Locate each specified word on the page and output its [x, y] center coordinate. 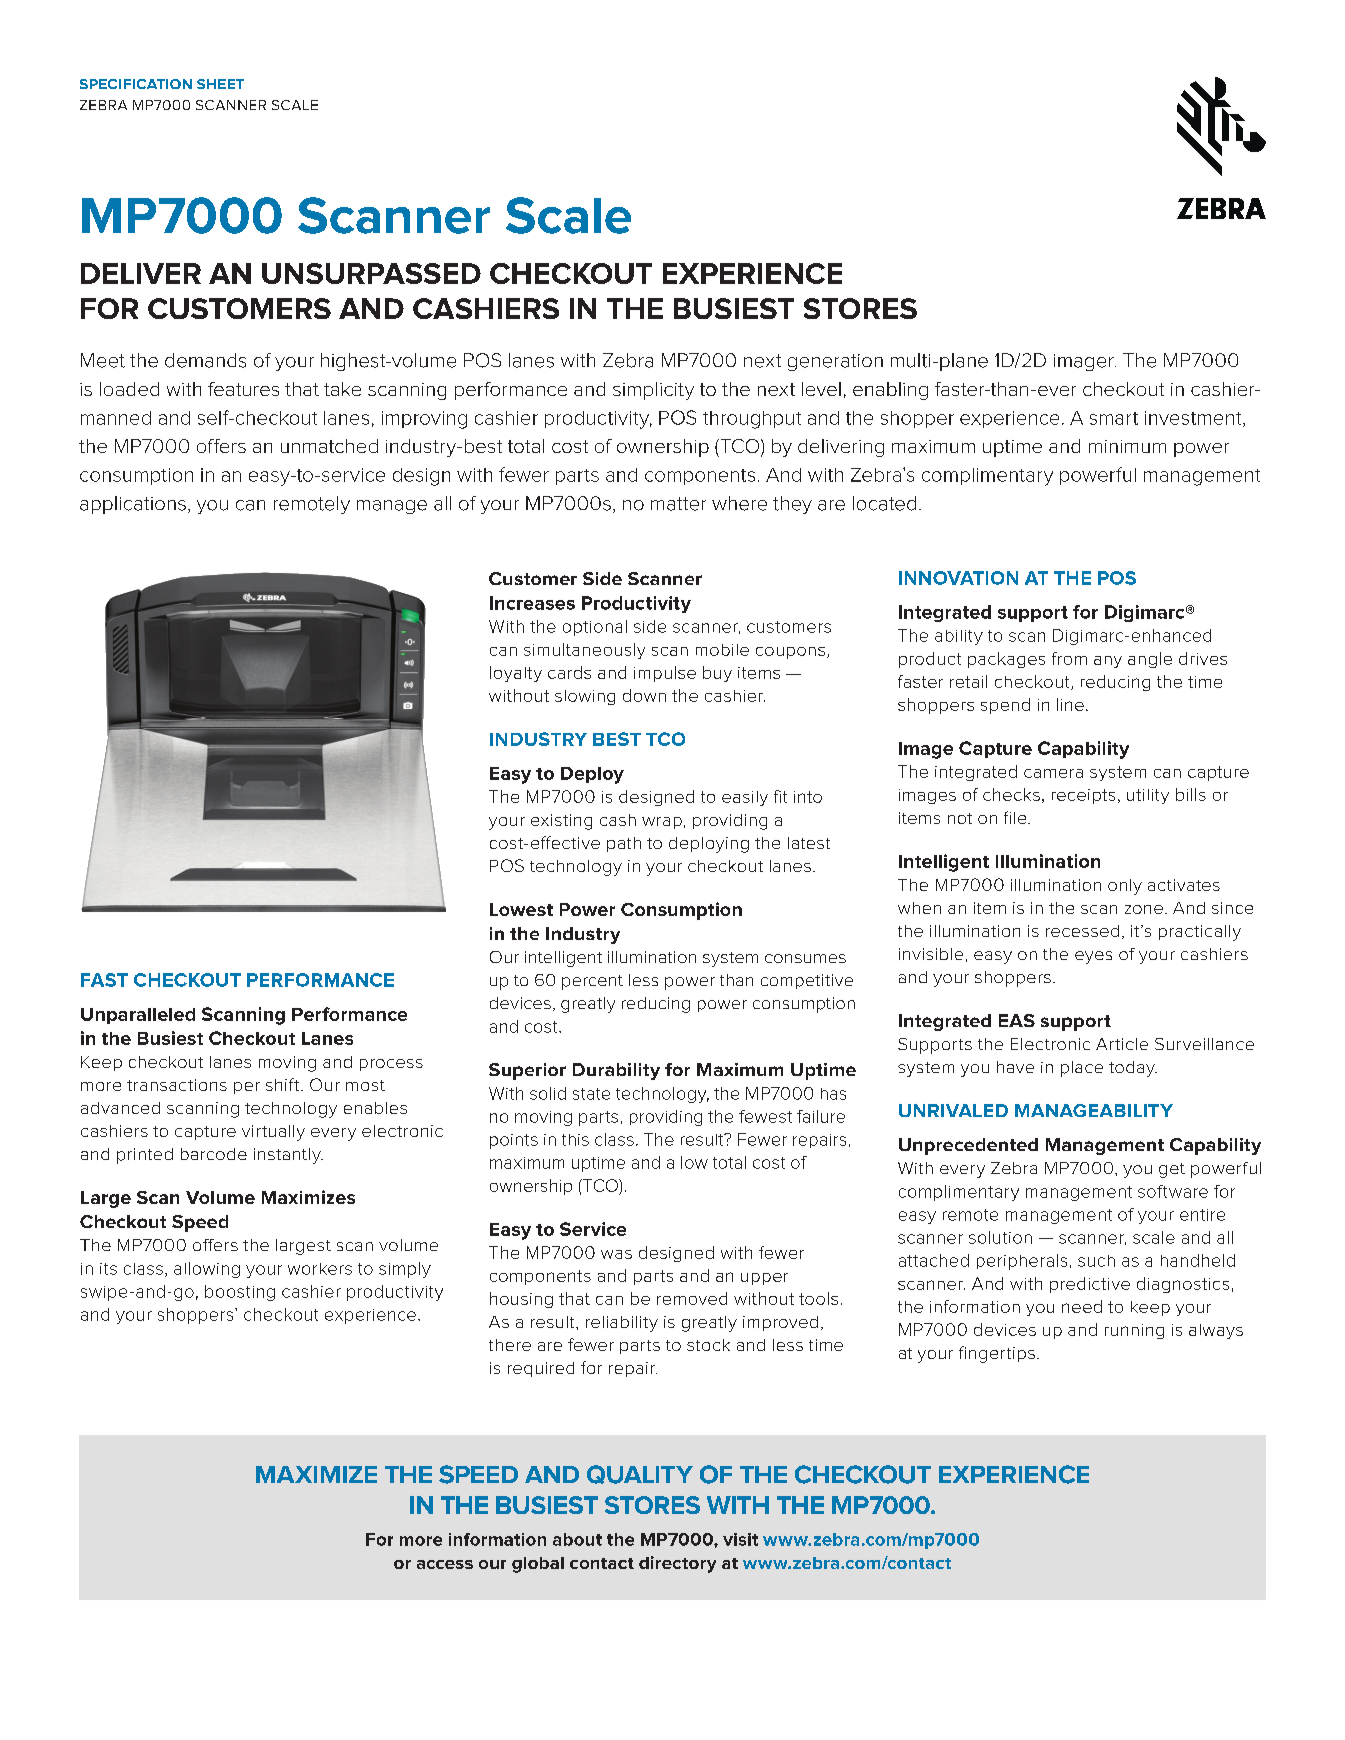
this [575, 1140]
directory [677, 1564]
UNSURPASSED [371, 273]
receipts [1083, 796]
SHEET [220, 84]
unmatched [329, 446]
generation [835, 362]
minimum [1127, 446]
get [1172, 1170]
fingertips [997, 1354]
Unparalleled [138, 1016]
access [445, 1564]
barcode [214, 1154]
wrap [662, 823]
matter [678, 504]
